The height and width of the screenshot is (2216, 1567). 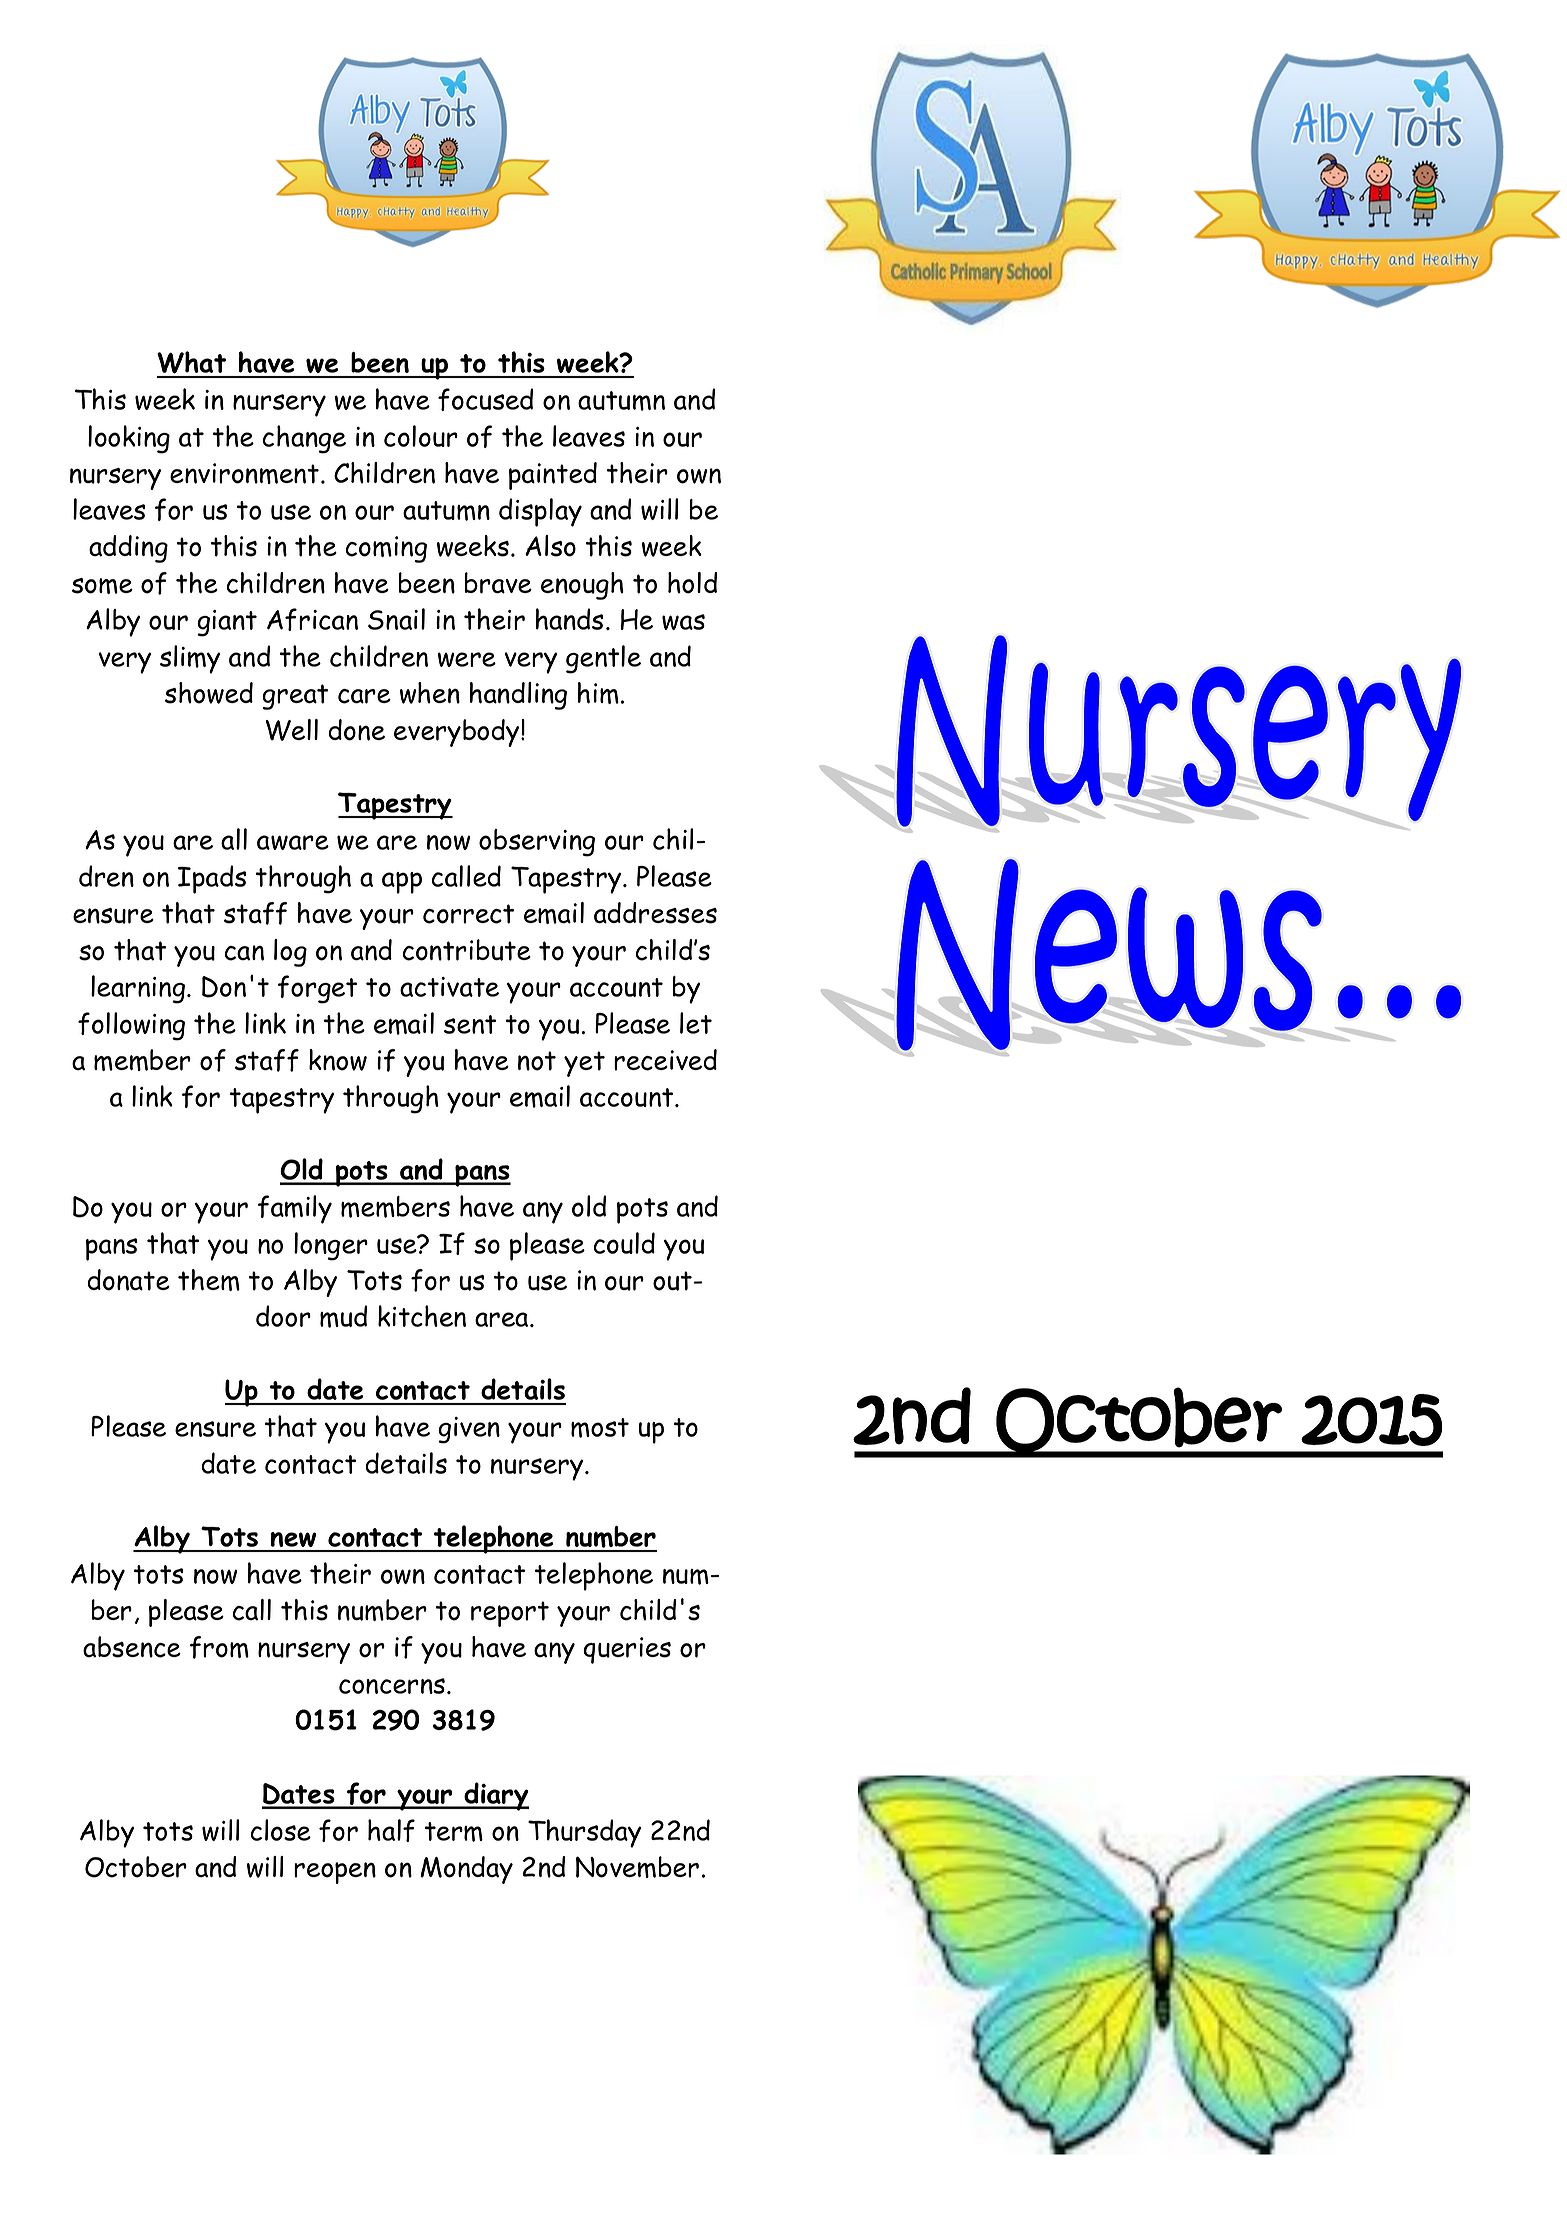 I want to click on them, so click(x=209, y=1280).
